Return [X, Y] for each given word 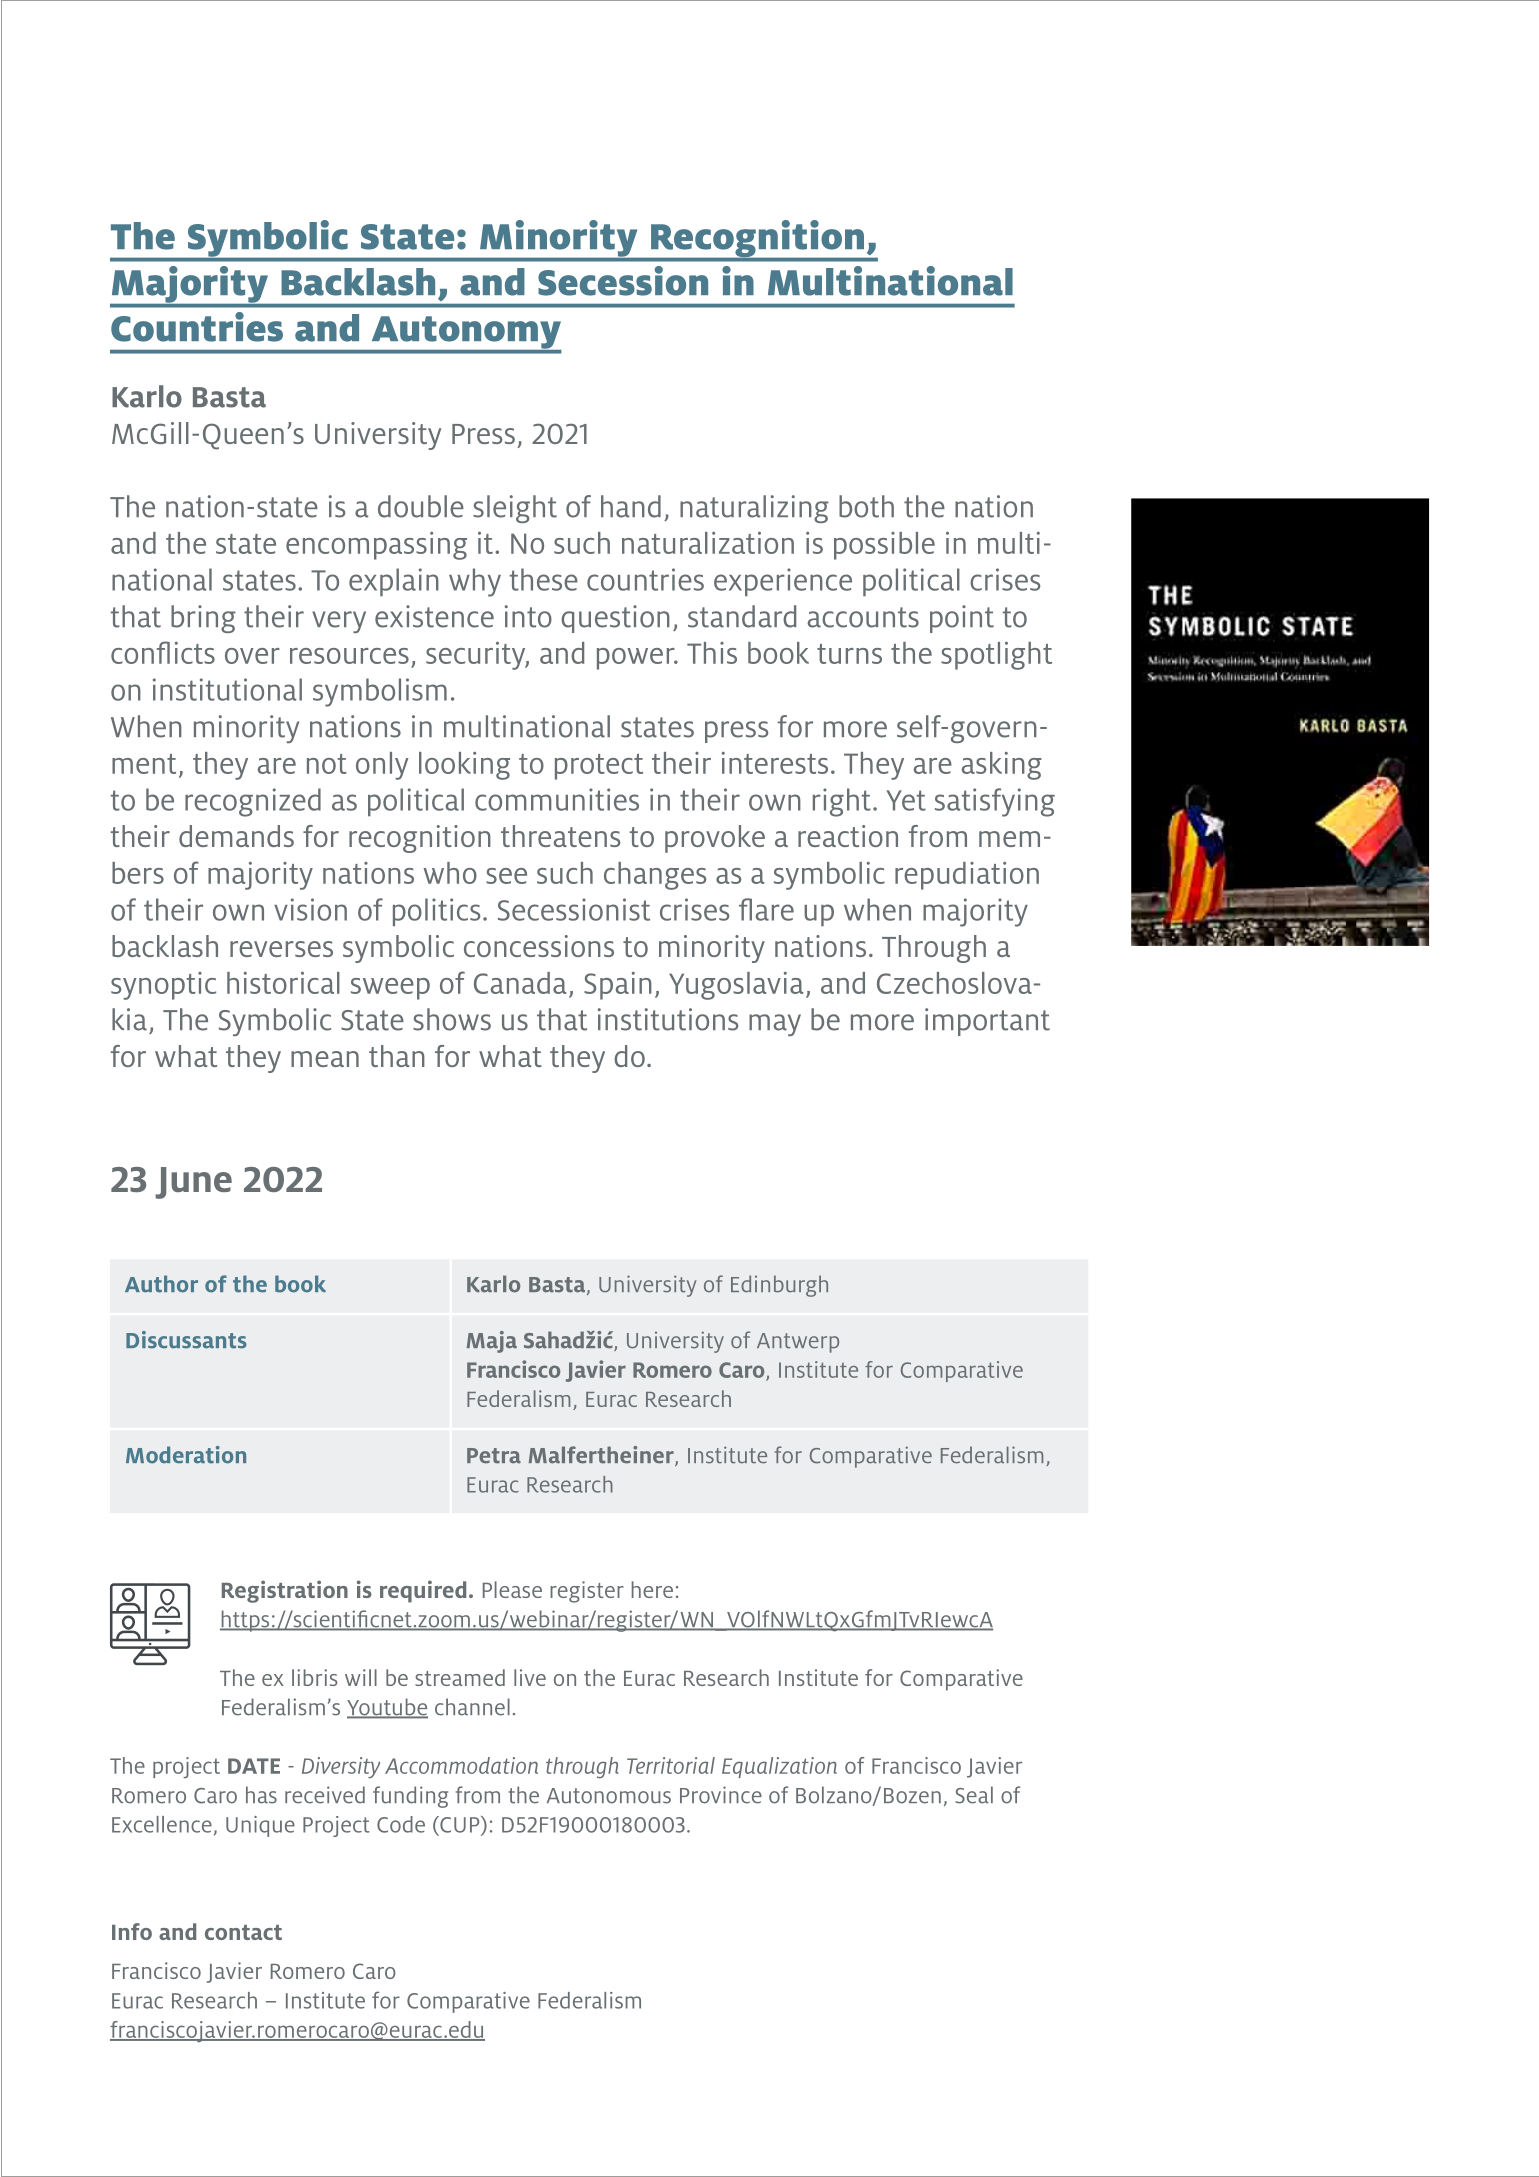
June [193, 1183]
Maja [492, 1342]
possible [884, 546]
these [544, 579]
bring [203, 619]
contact [243, 1932]
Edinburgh [779, 1286]
